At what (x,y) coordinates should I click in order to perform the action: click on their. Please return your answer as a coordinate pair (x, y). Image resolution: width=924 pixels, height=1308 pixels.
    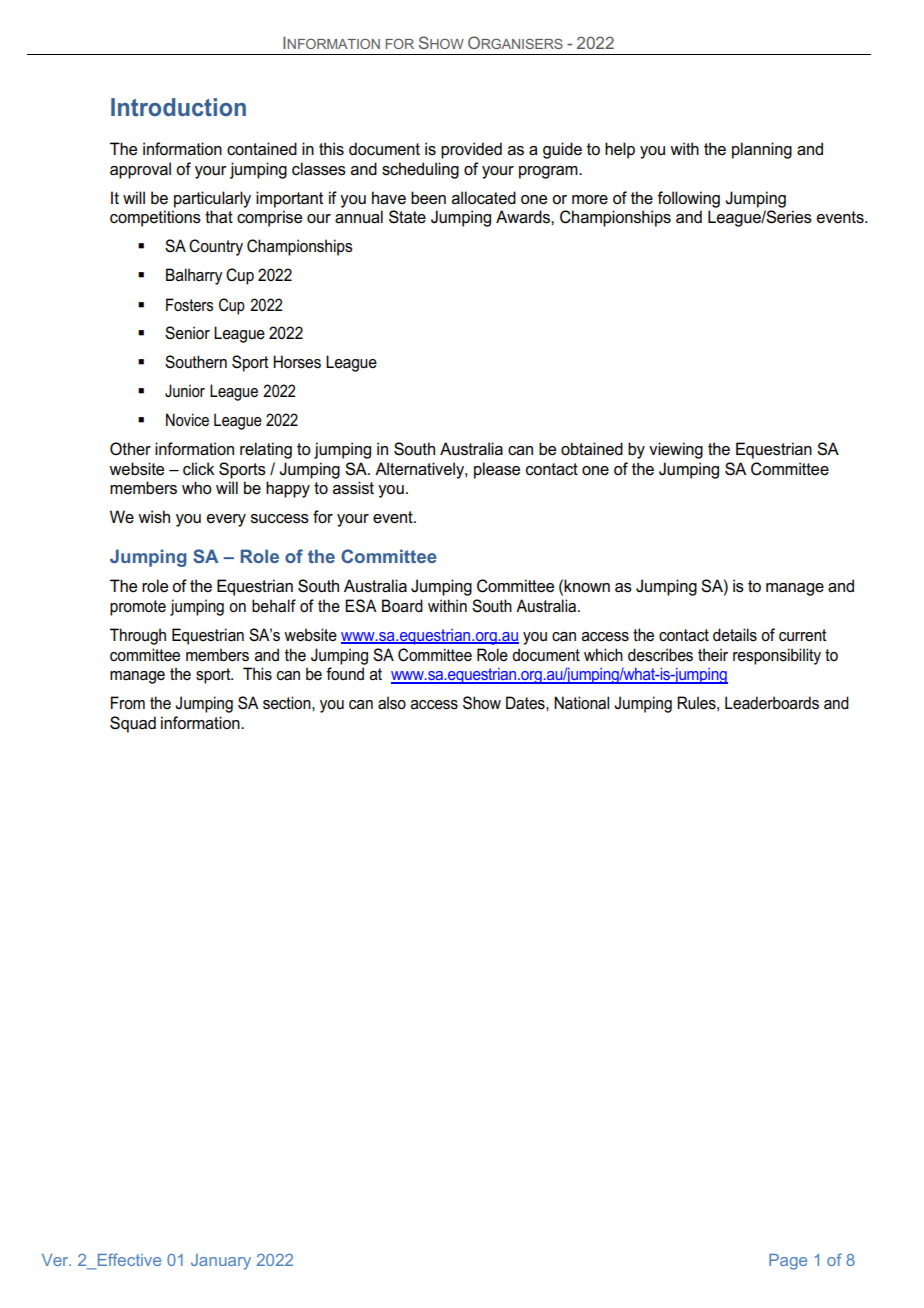
    Looking at the image, I should click on (713, 654).
